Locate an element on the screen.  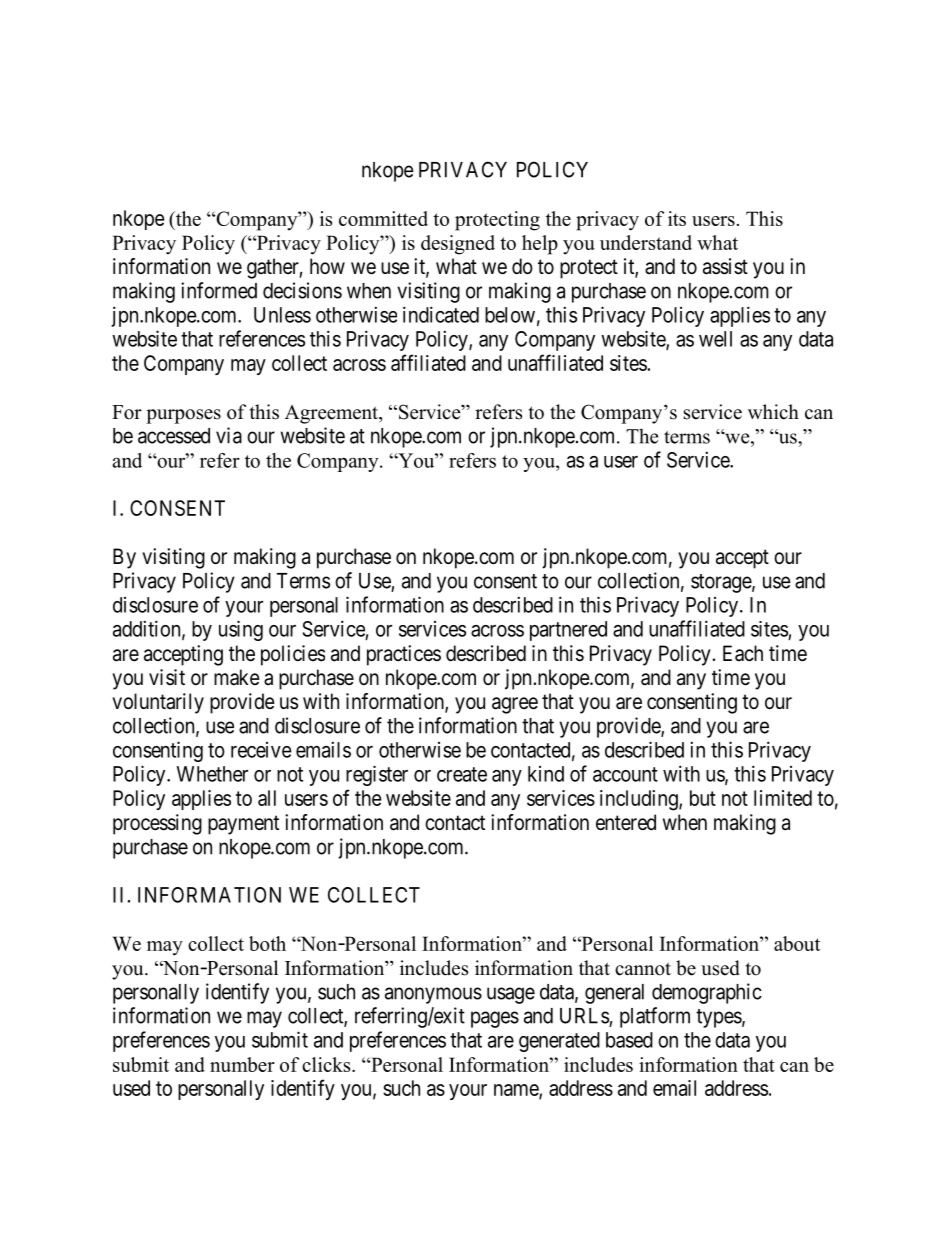
practices is located at coordinates (404, 655).
